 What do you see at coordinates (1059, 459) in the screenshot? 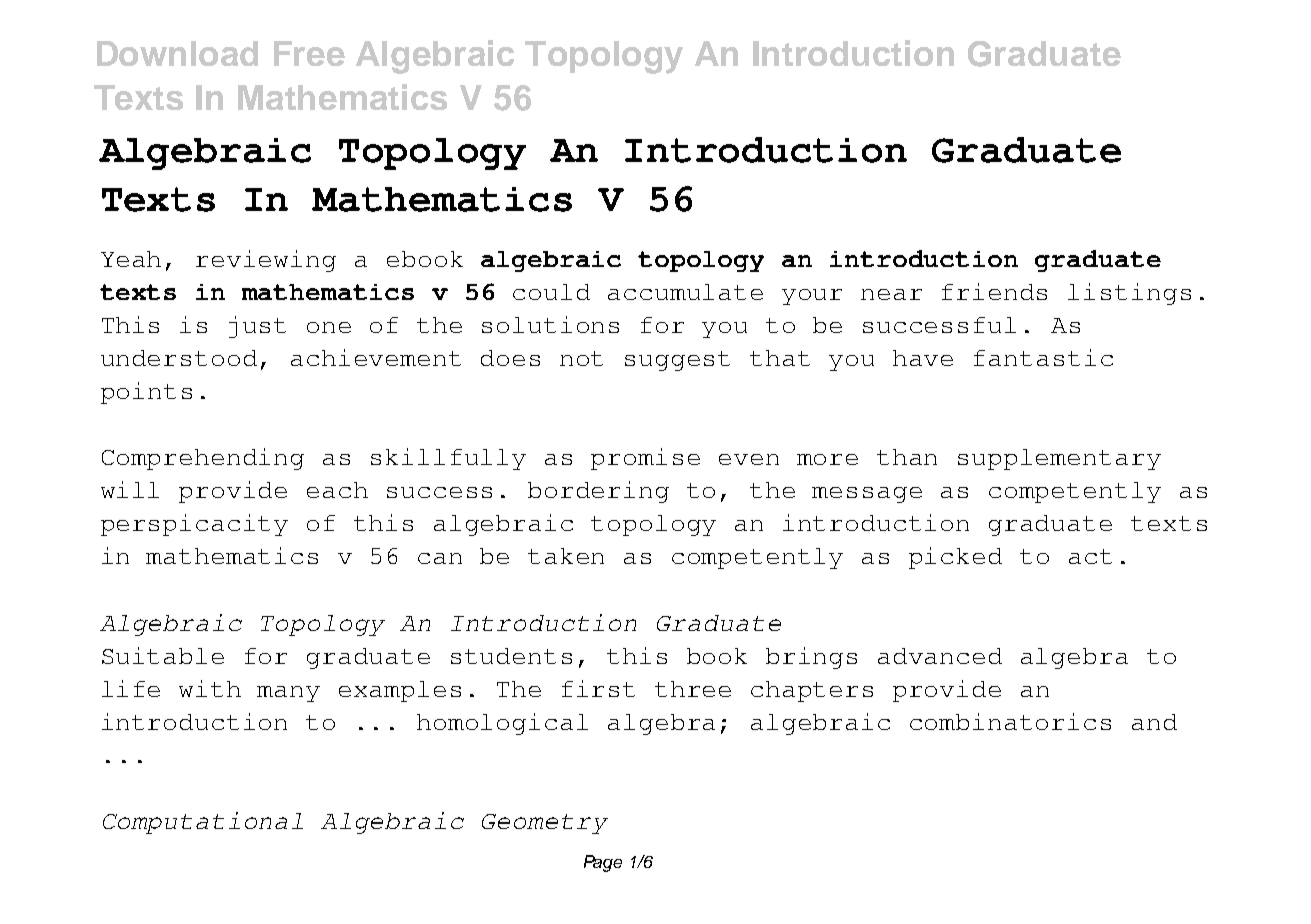
I see `supplementary` at bounding box center [1059, 459].
